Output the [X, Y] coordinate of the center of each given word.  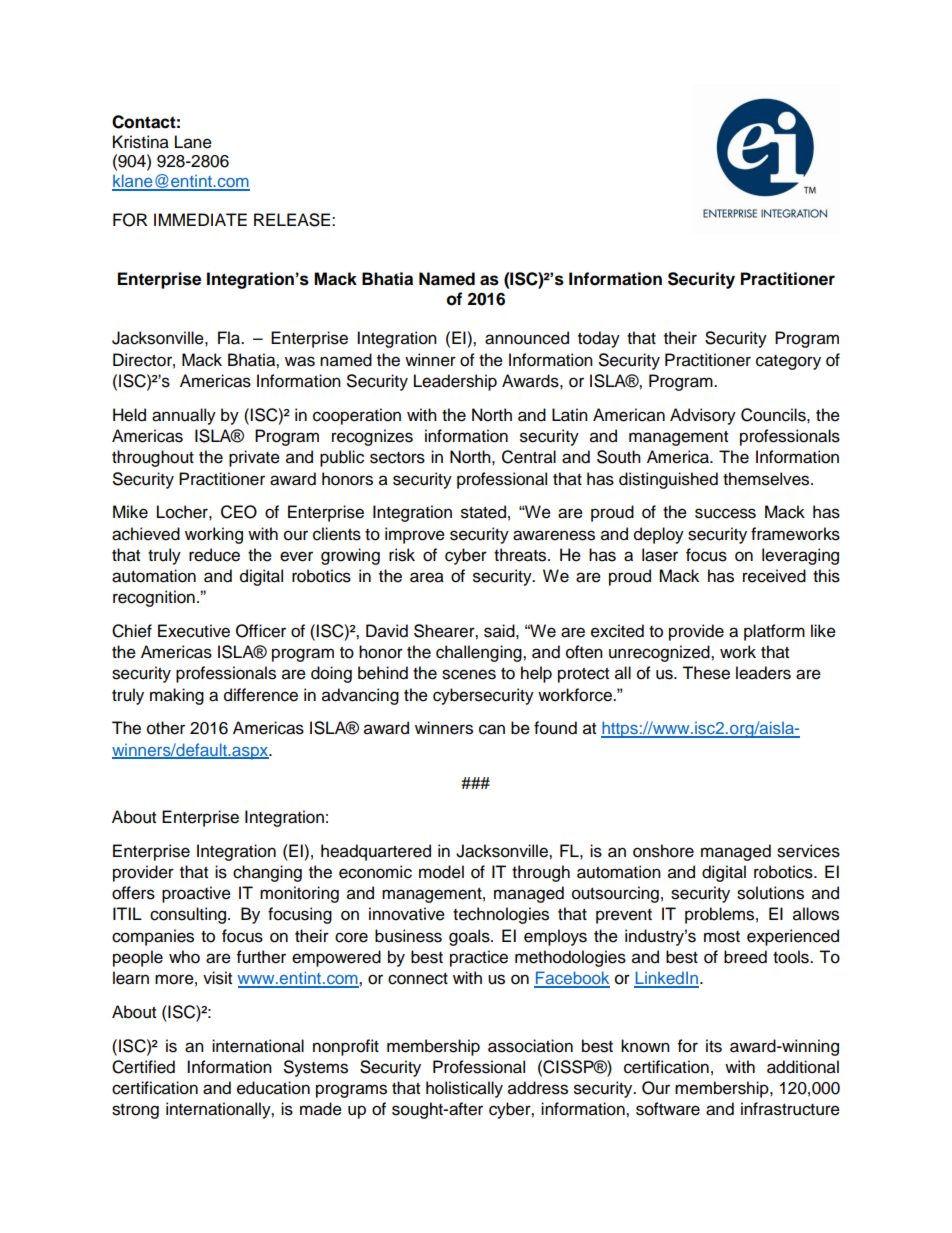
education [273, 1088]
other [166, 728]
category [788, 362]
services [808, 851]
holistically [464, 1089]
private [254, 458]
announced [527, 338]
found [555, 728]
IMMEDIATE [200, 219]
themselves [767, 479]
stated [483, 512]
